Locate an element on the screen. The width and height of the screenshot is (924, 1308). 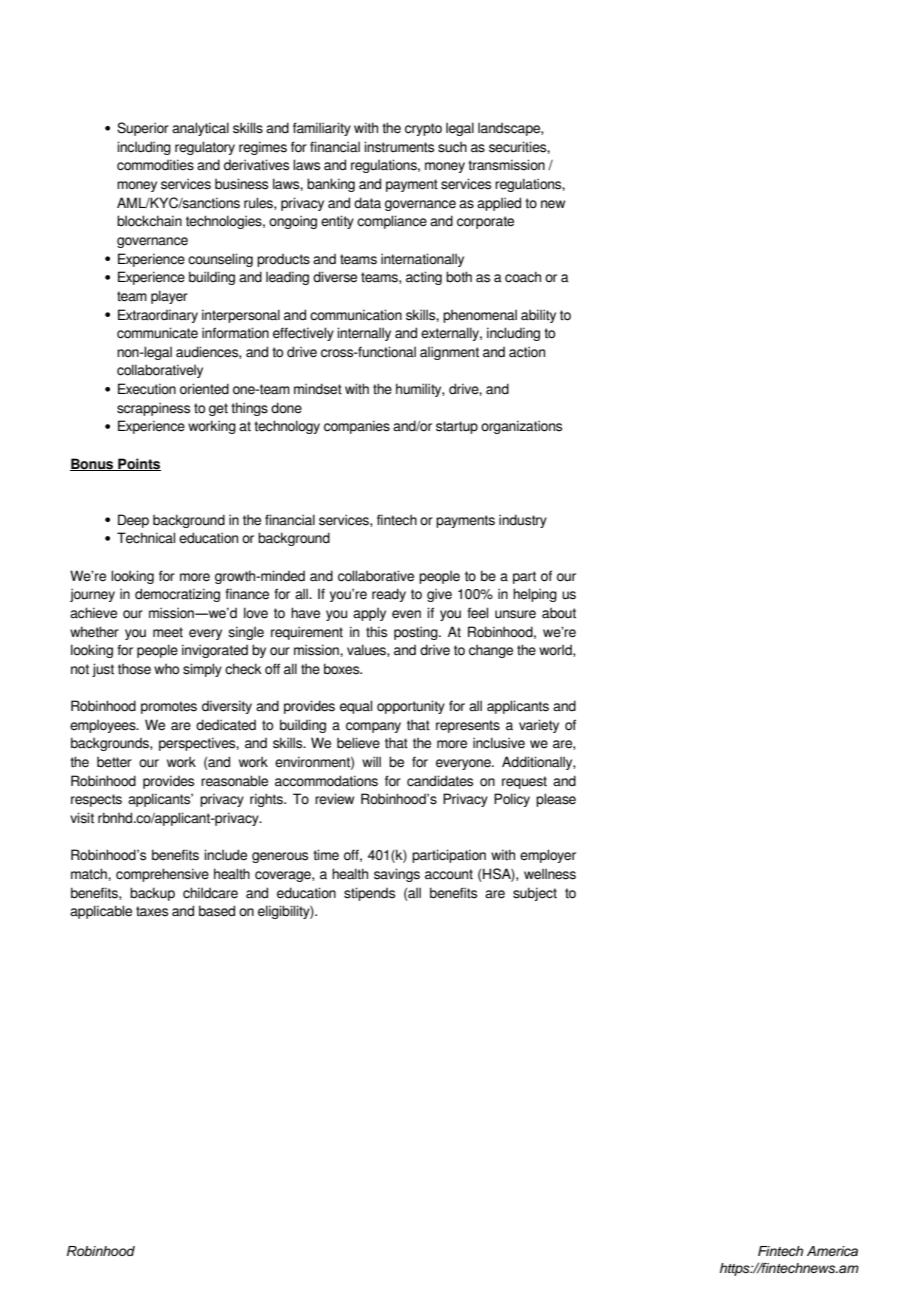
applied is located at coordinates (499, 204).
